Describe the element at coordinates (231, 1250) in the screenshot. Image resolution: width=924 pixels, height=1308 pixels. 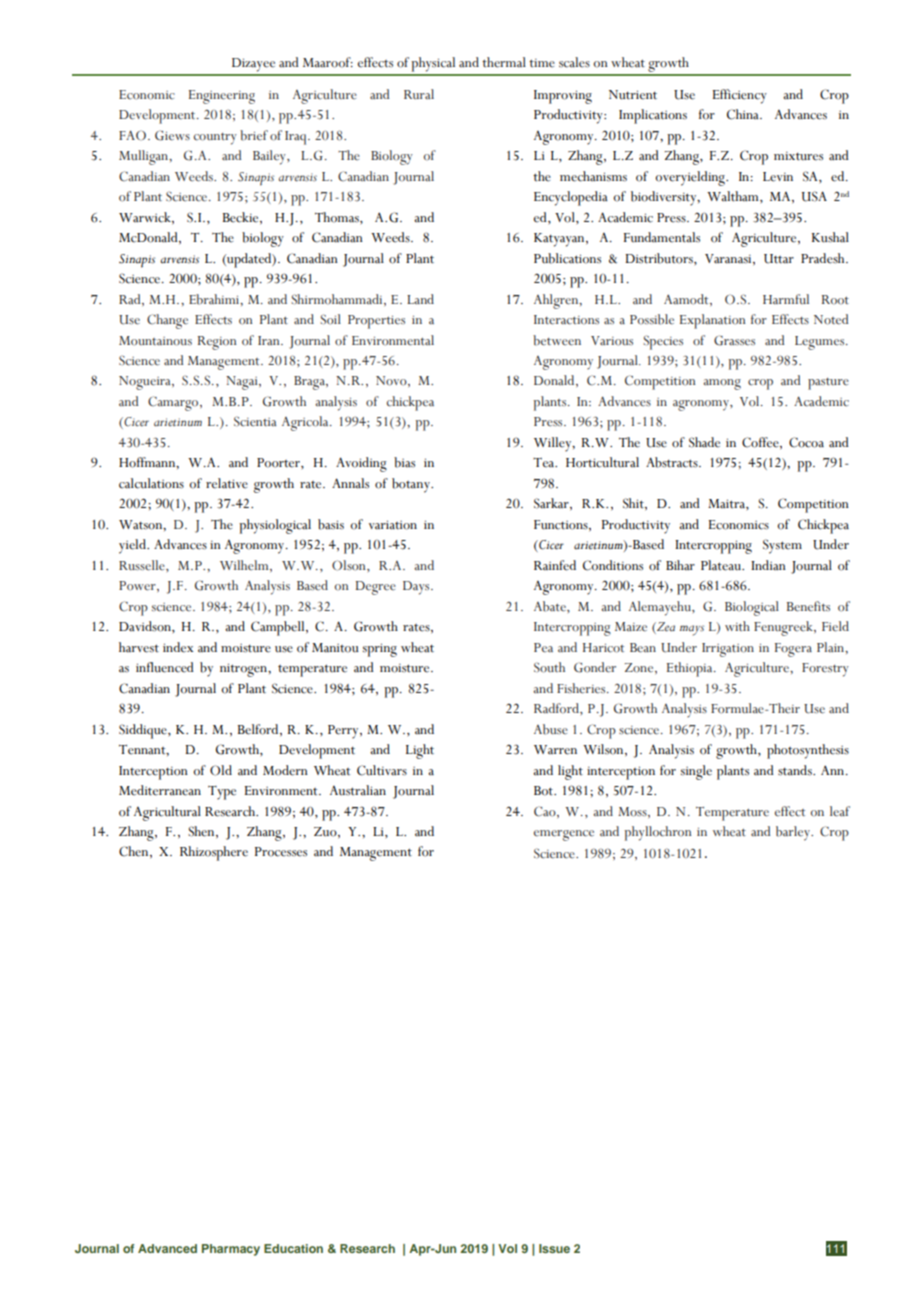
I see `Pharmacy` at that location.
